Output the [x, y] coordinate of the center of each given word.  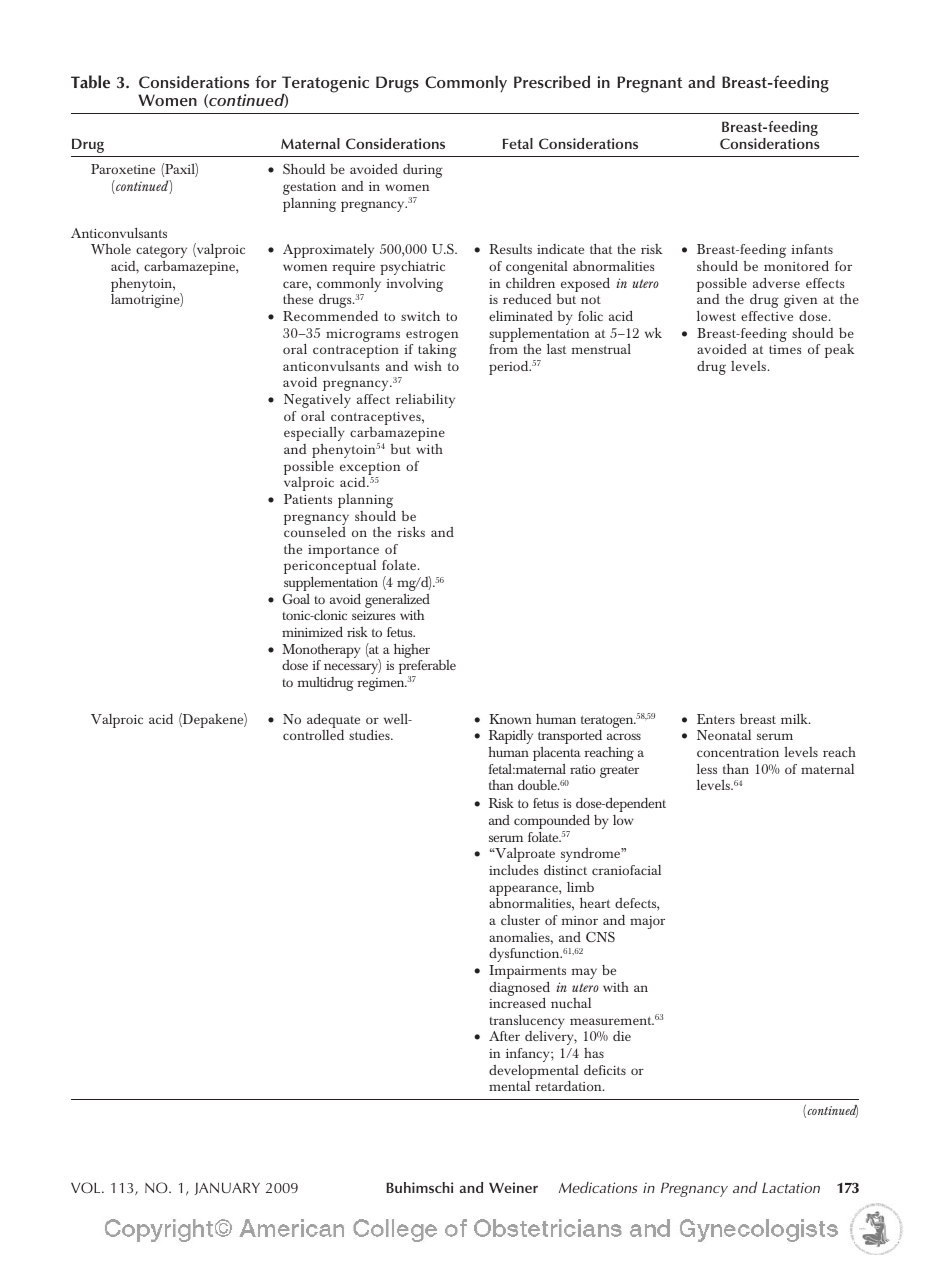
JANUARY [227, 1188]
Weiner [513, 1187]
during [423, 171]
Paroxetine [123, 169]
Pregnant [650, 84]
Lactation [791, 1187]
